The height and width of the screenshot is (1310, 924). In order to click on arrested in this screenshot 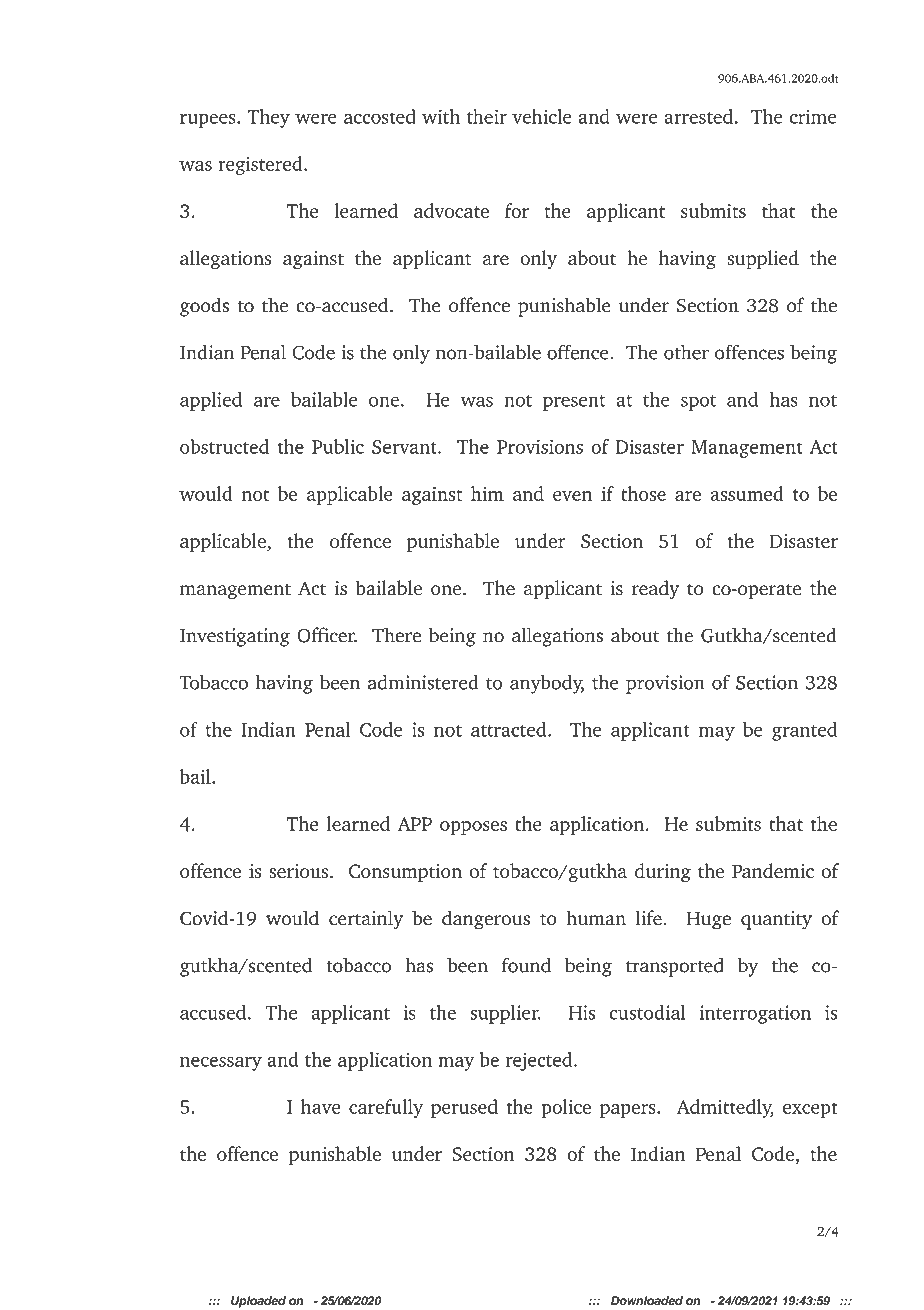, I will do `click(698, 116)`.
